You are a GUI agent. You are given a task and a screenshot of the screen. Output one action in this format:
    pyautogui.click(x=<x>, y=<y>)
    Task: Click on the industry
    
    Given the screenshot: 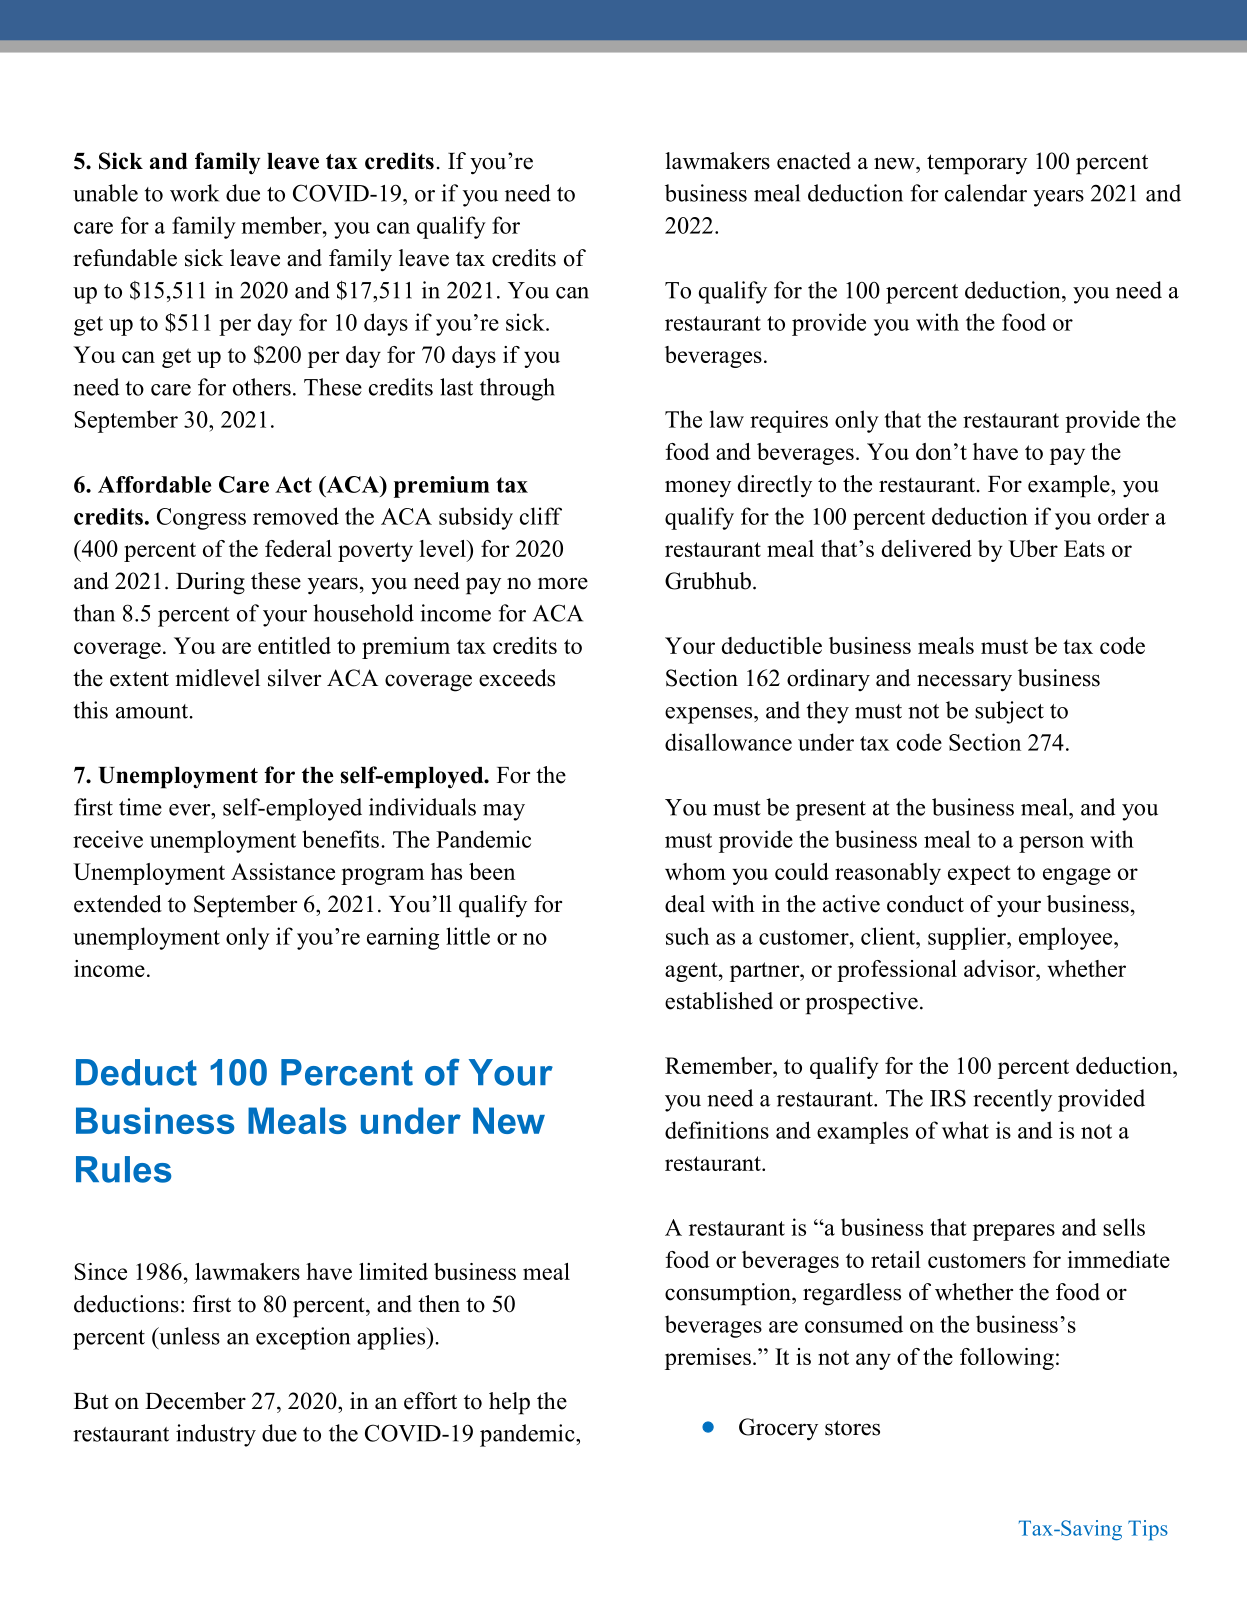 What is the action you would take?
    pyautogui.click(x=216, y=1435)
